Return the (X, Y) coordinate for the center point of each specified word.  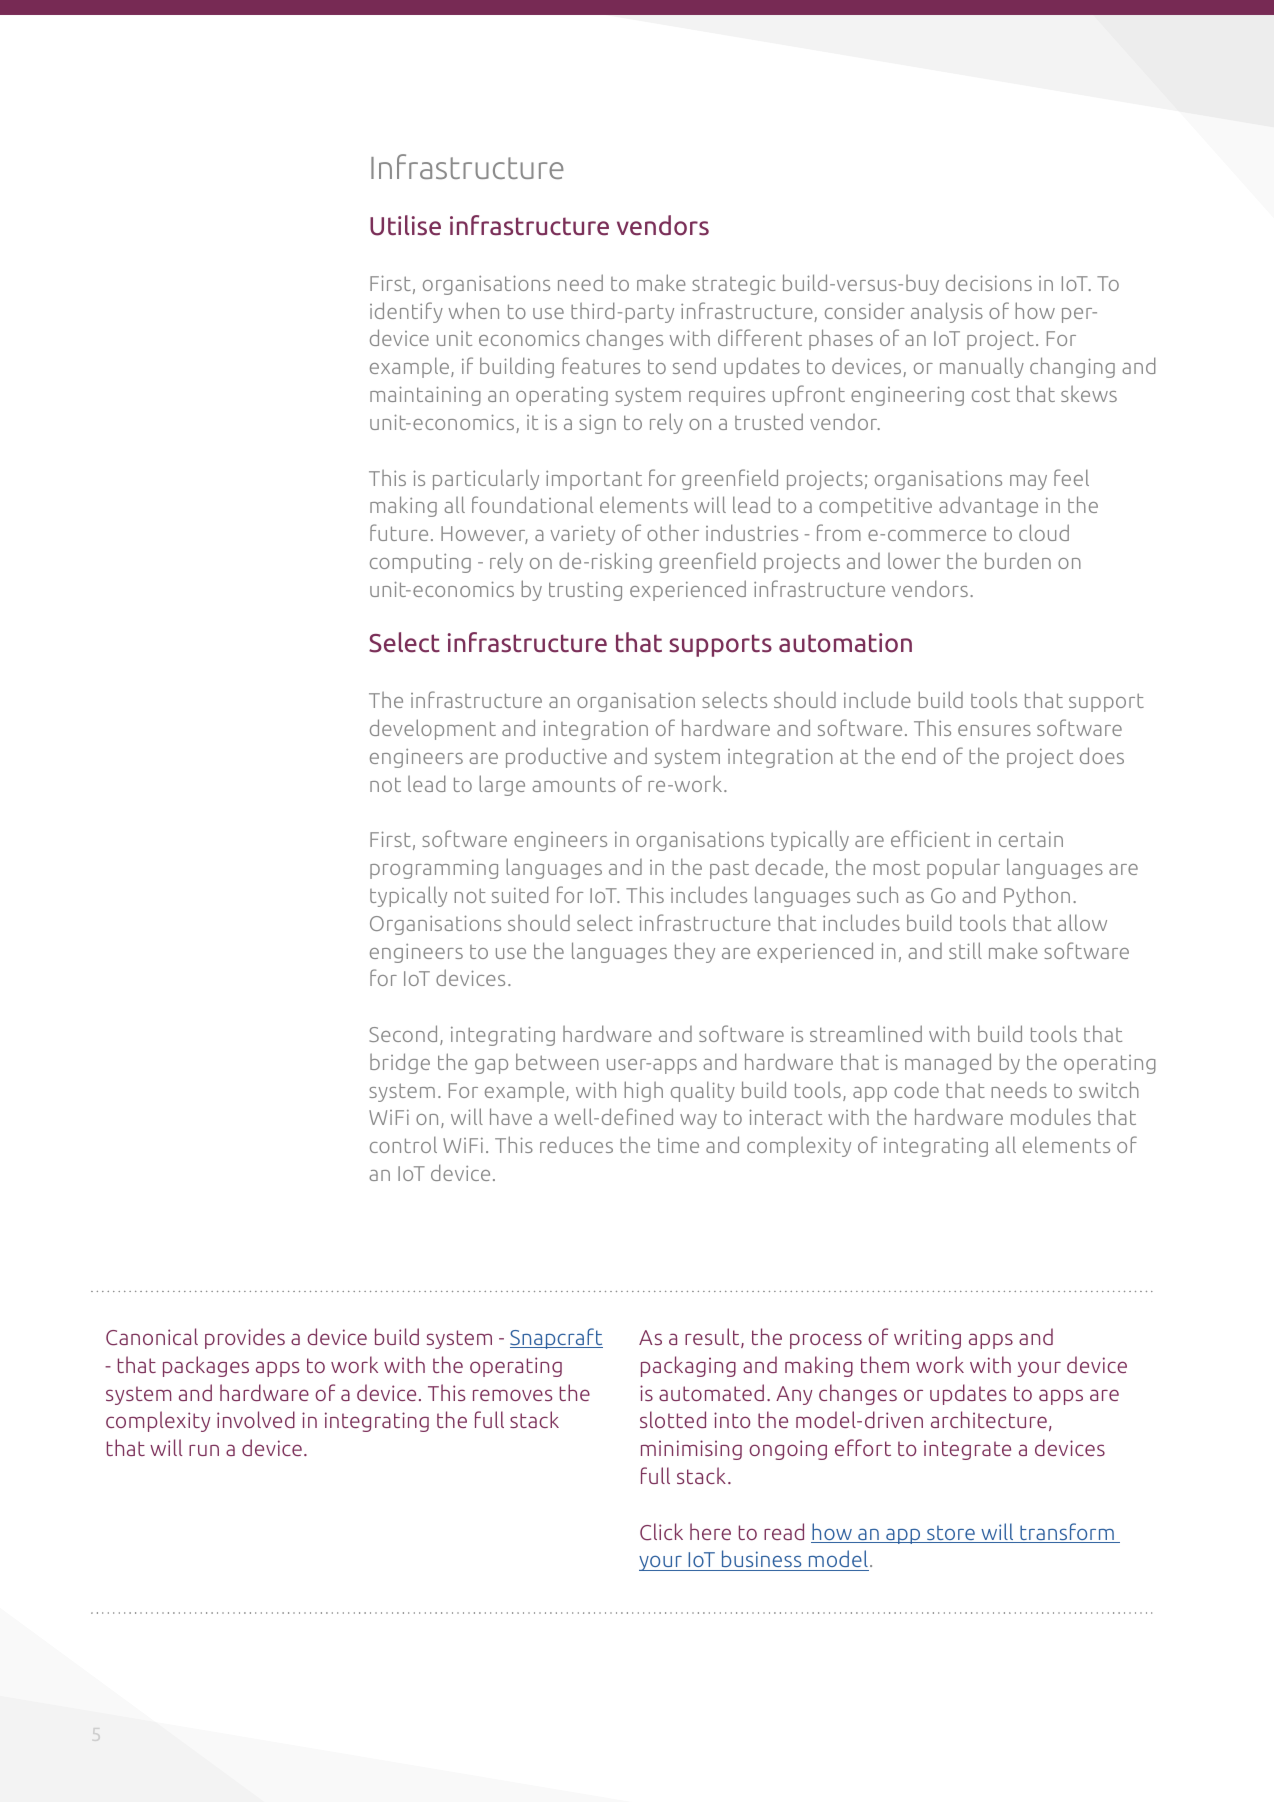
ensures (994, 730)
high (643, 1091)
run (204, 1450)
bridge (400, 1063)
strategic (733, 285)
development (433, 729)
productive (556, 757)
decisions (989, 282)
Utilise (405, 225)
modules (1051, 1116)
